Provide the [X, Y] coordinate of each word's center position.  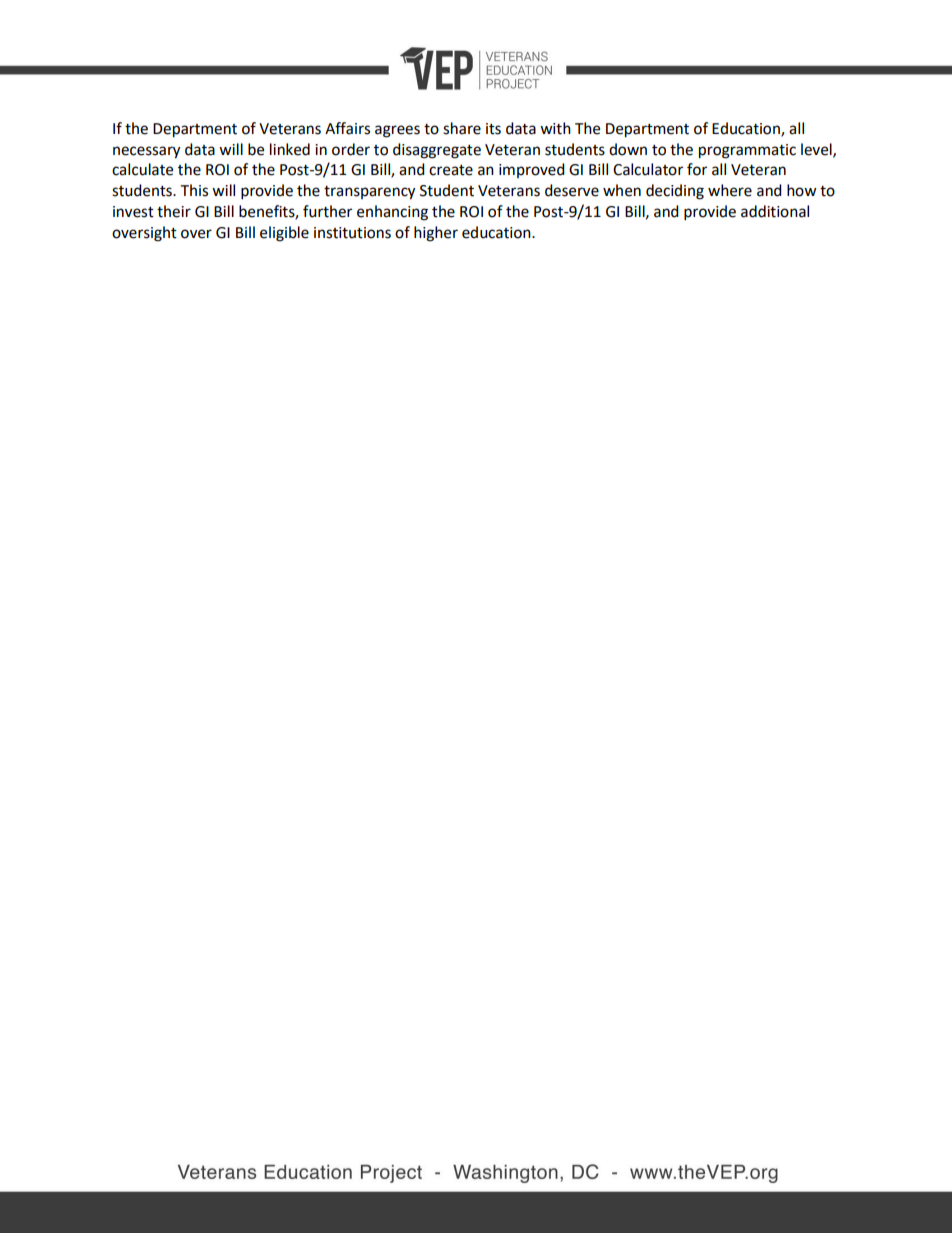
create [451, 170]
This [194, 190]
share [462, 128]
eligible [284, 234]
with [555, 128]
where [730, 190]
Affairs [347, 128]
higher [436, 234]
